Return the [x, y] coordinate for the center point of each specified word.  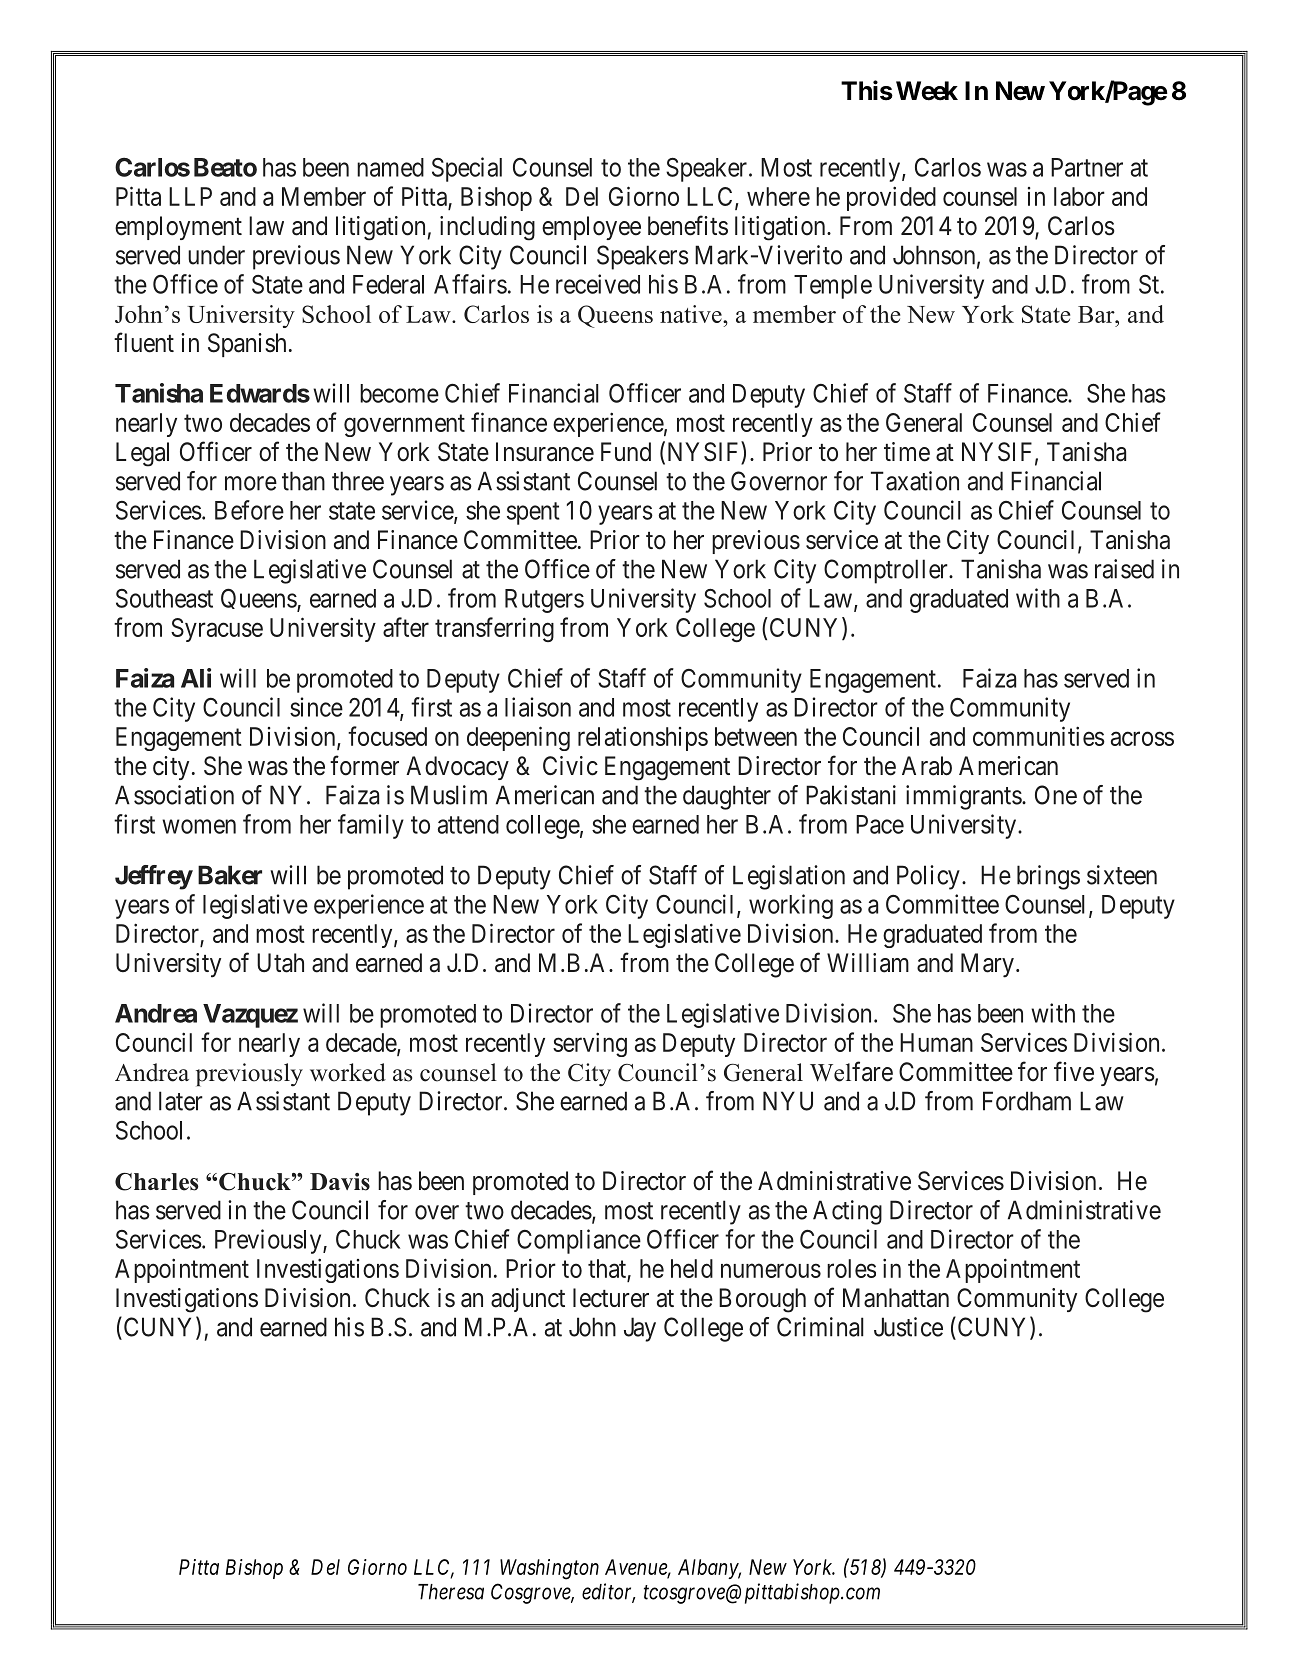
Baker [230, 875]
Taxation [915, 481]
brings [1048, 877]
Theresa [451, 1592]
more [251, 483]
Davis [340, 1182]
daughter [727, 797]
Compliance [579, 1241]
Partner [1087, 167]
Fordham [1027, 1101]
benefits [688, 225]
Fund [626, 452]
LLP [190, 196]
